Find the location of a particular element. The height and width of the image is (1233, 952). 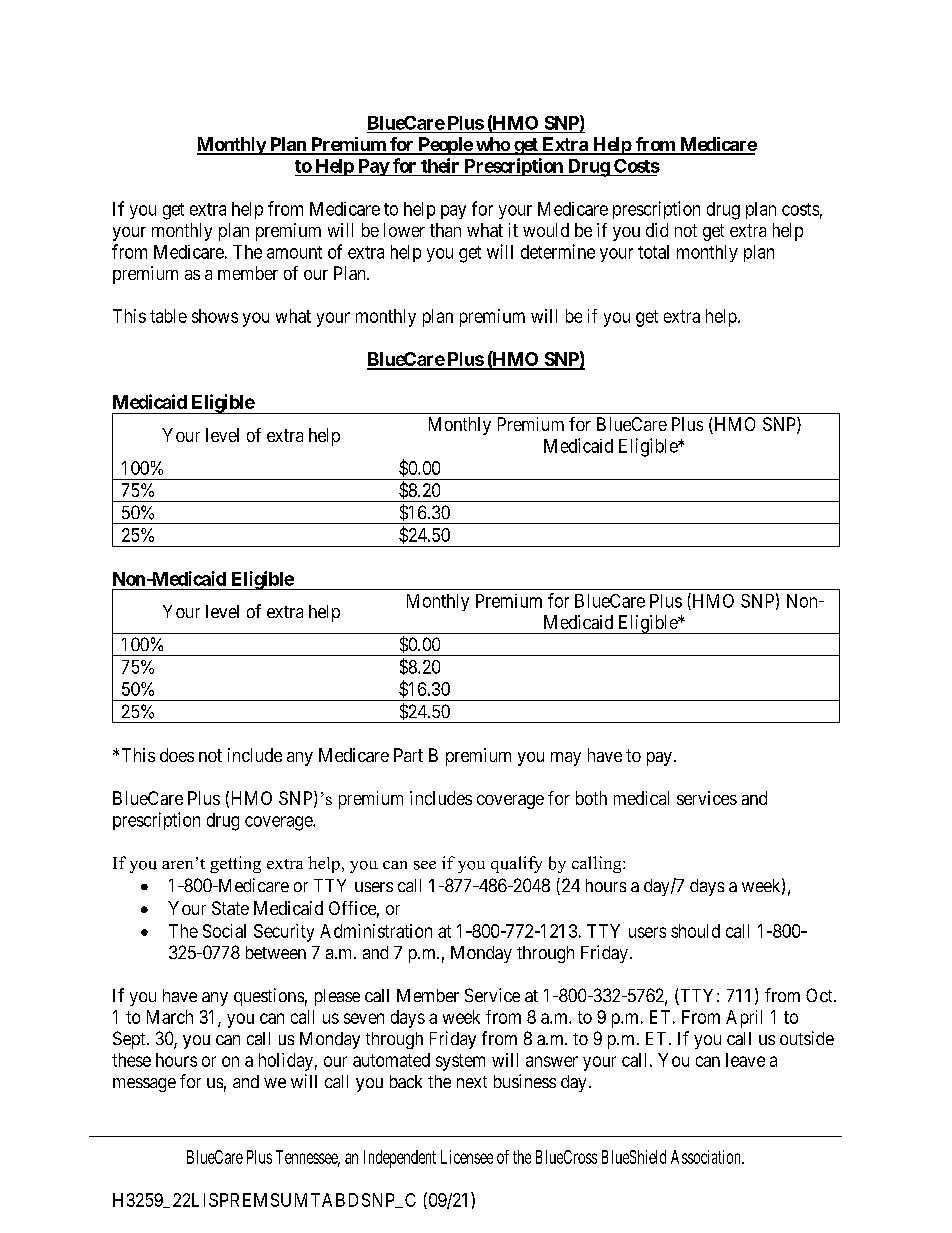

total is located at coordinates (653, 252).
